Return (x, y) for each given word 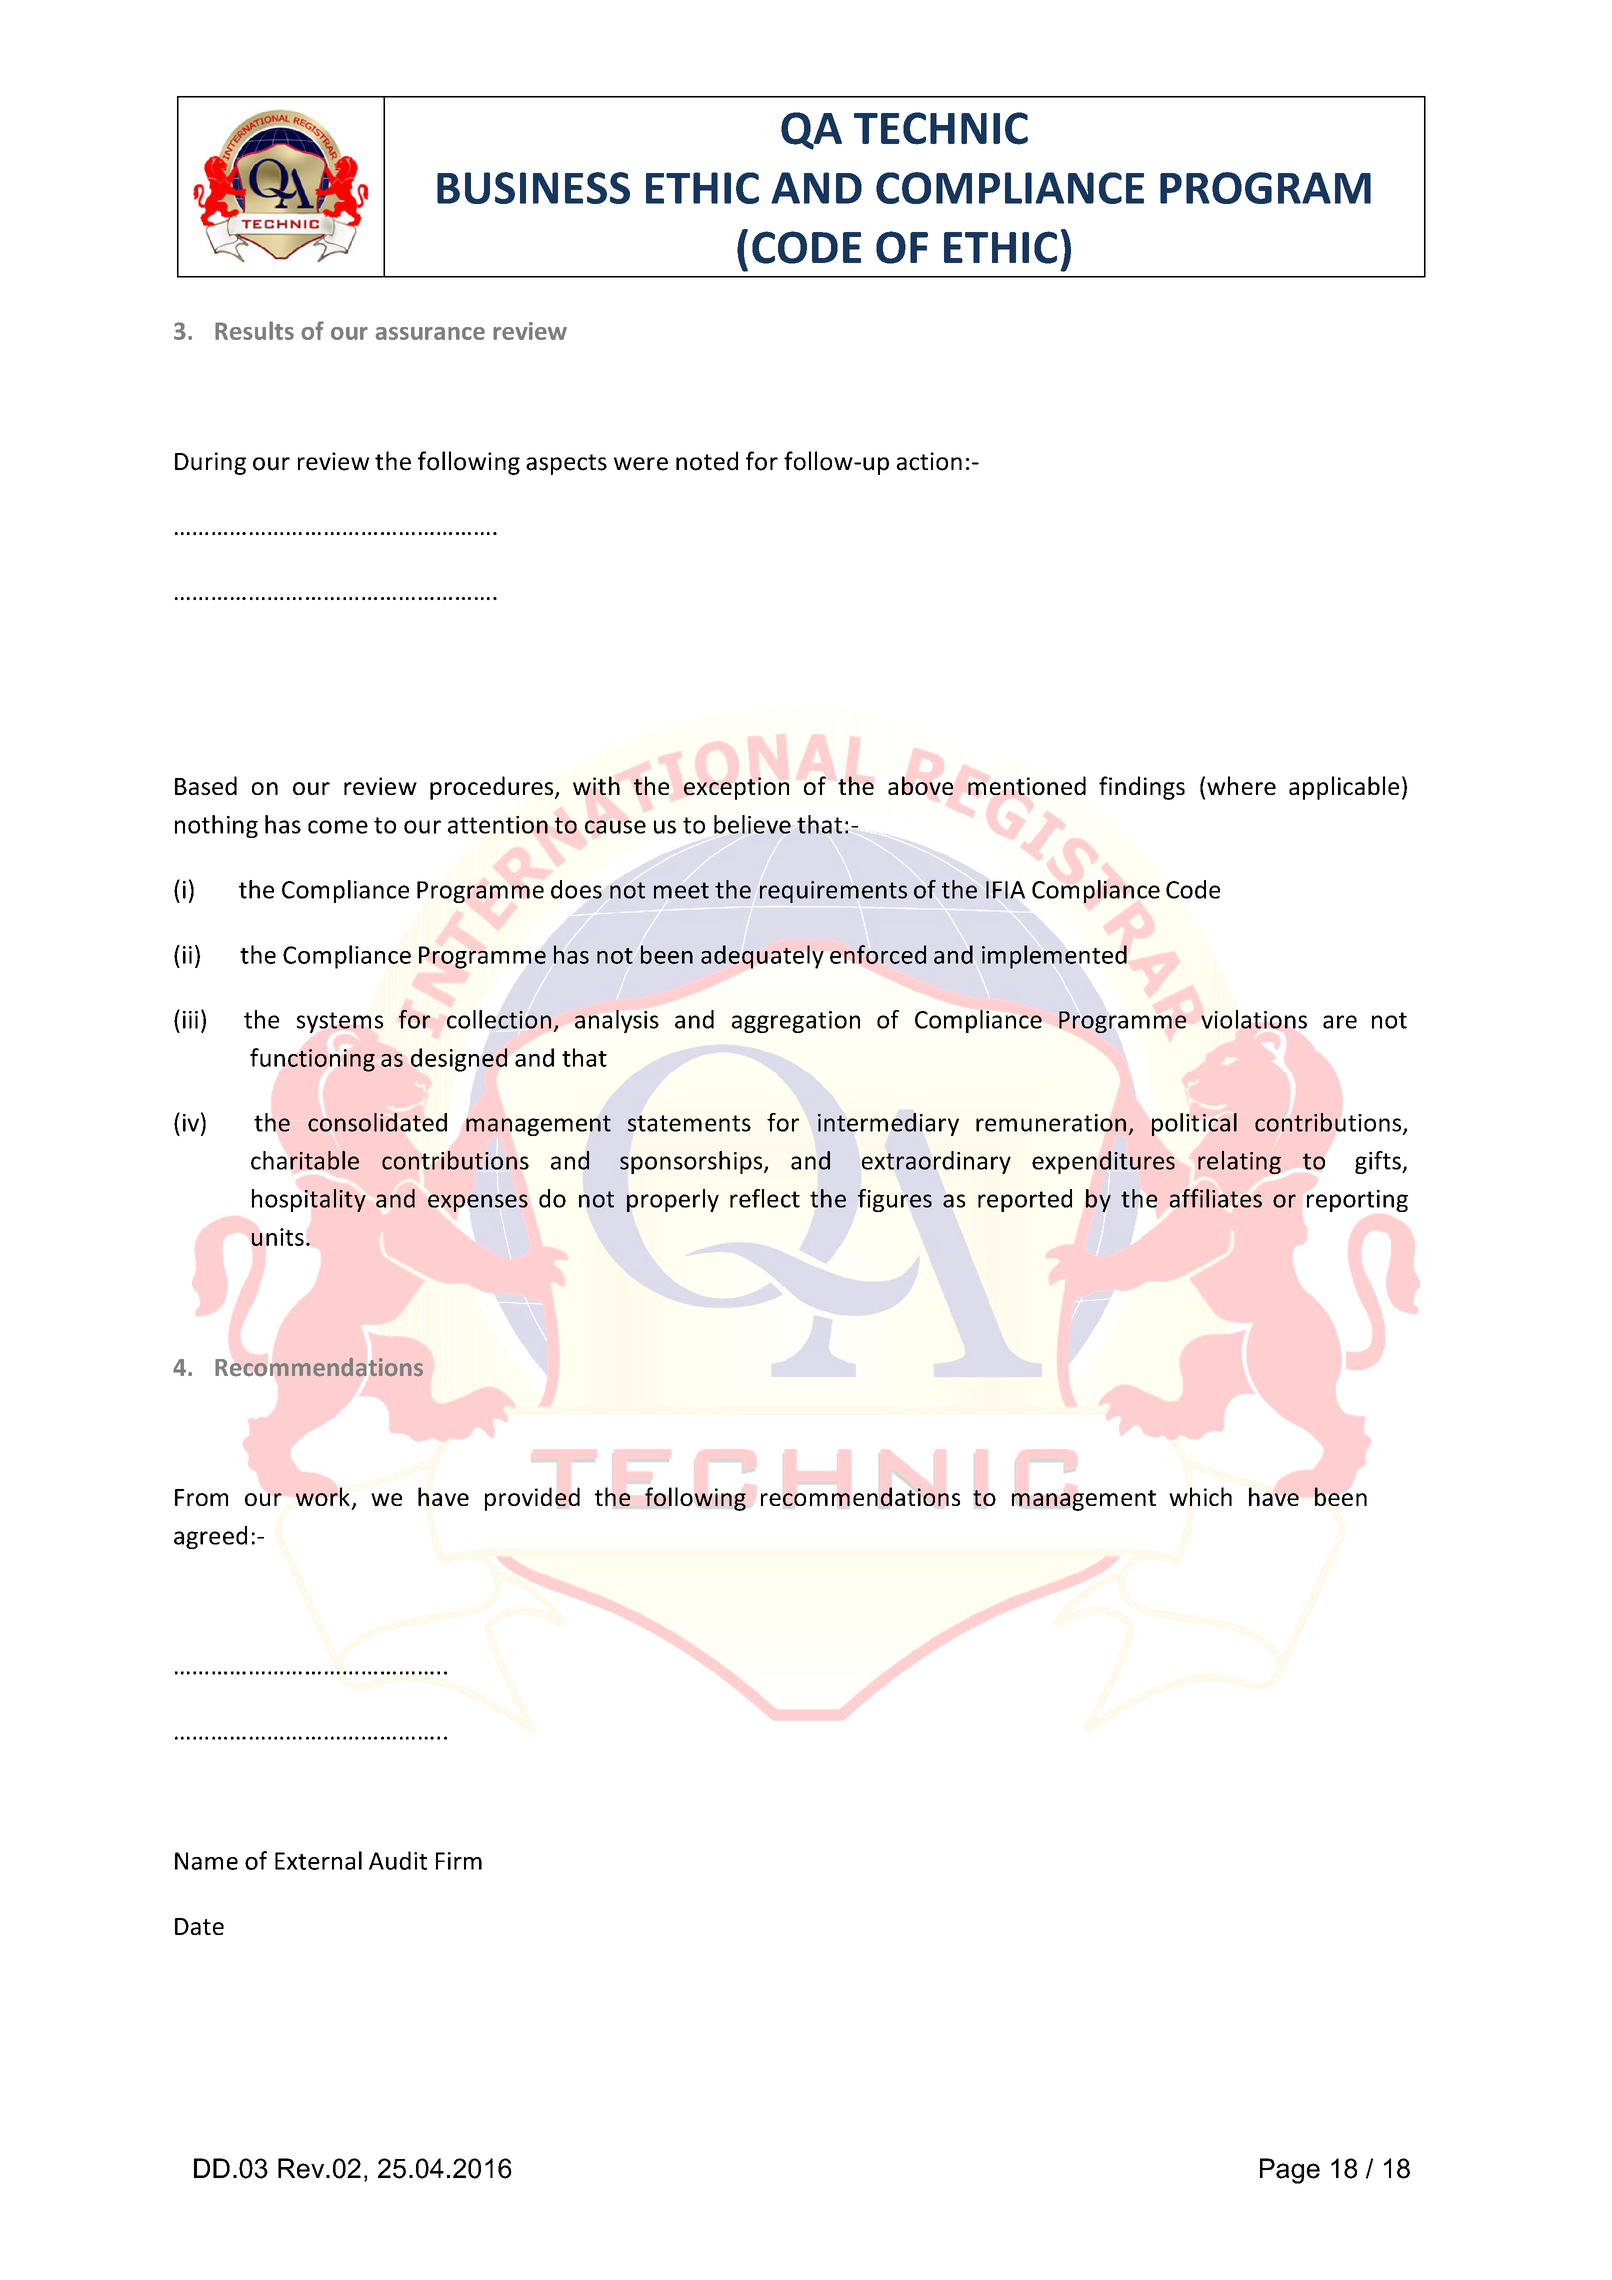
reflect (765, 1198)
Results (254, 330)
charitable (305, 1160)
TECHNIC (941, 128)
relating (1239, 1162)
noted (707, 461)
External (318, 1860)
